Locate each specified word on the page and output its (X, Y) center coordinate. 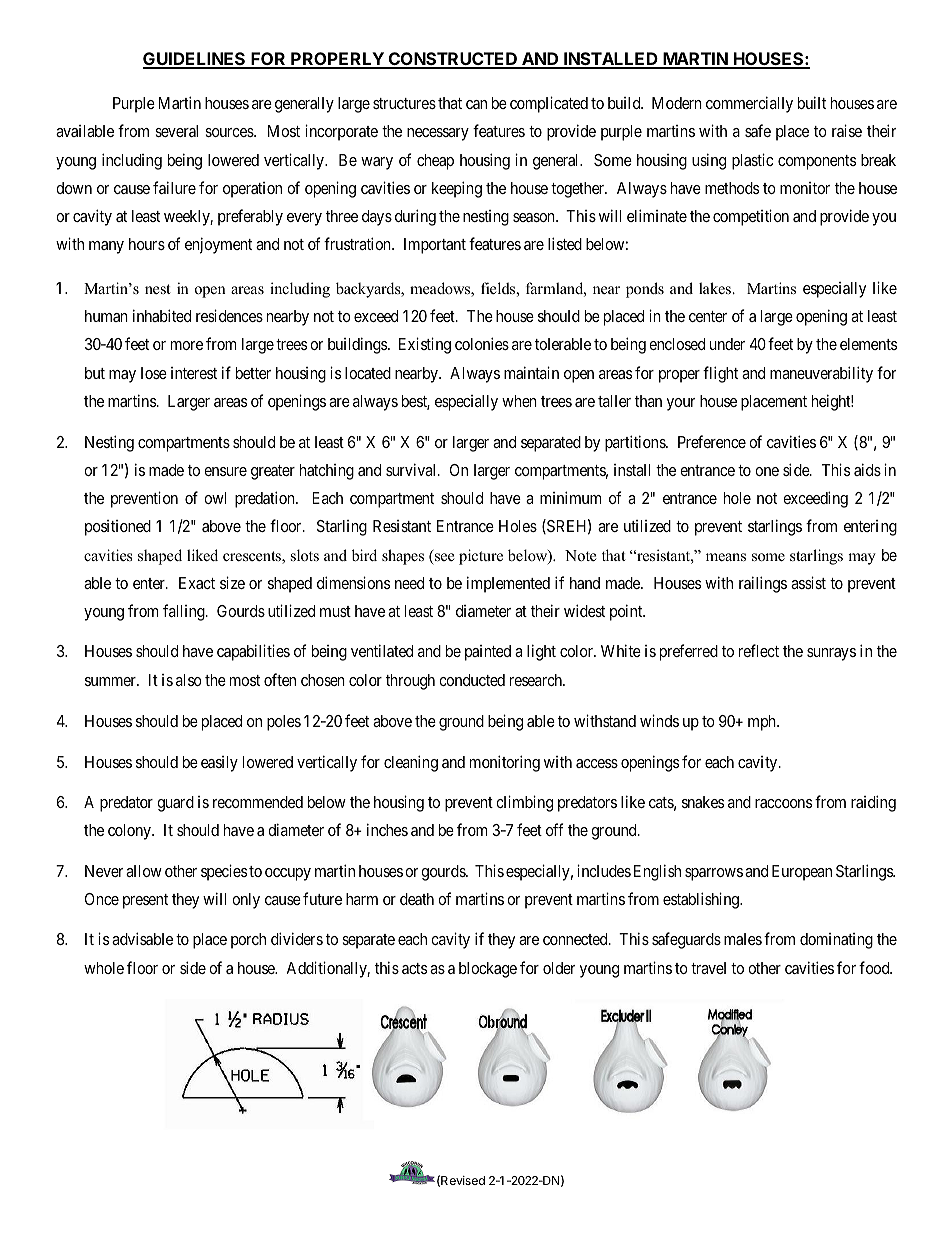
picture (481, 557)
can (476, 104)
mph (763, 723)
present (145, 901)
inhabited (162, 315)
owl (215, 498)
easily (219, 764)
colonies (482, 343)
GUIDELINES (195, 60)
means (726, 557)
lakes (716, 288)
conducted (472, 680)
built (812, 102)
